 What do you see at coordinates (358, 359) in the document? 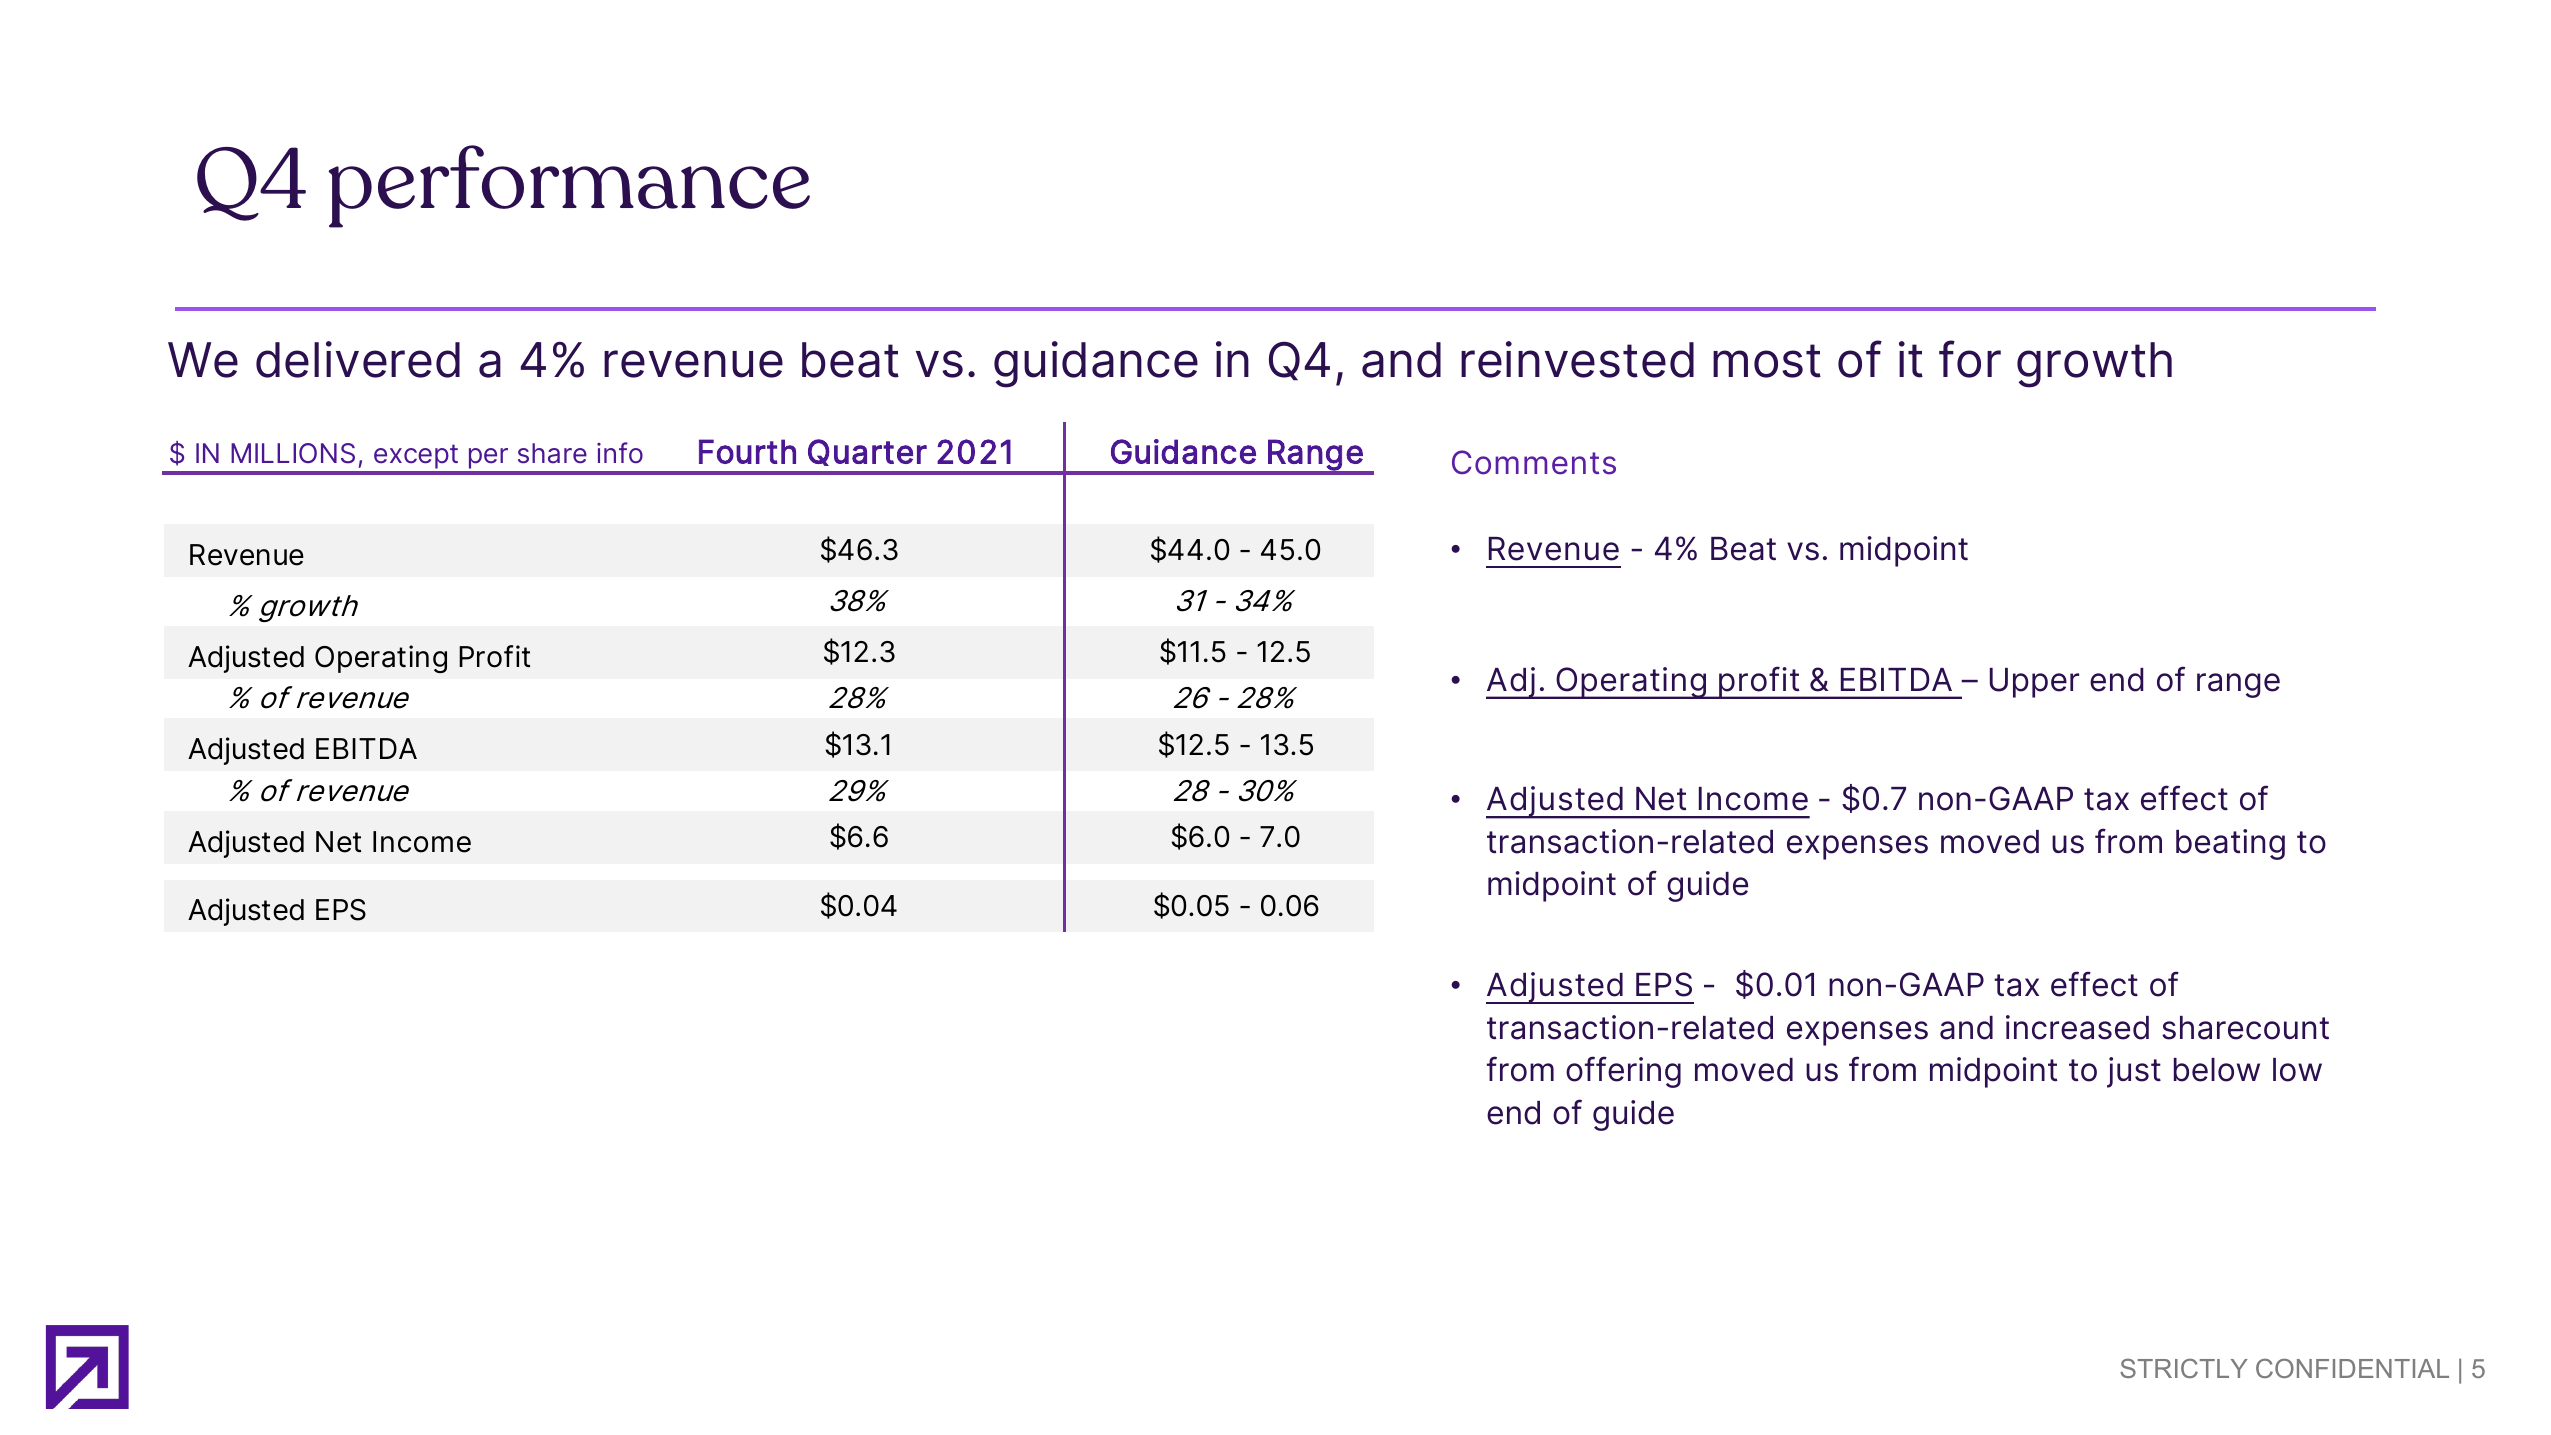
I see `delivered` at bounding box center [358, 359].
